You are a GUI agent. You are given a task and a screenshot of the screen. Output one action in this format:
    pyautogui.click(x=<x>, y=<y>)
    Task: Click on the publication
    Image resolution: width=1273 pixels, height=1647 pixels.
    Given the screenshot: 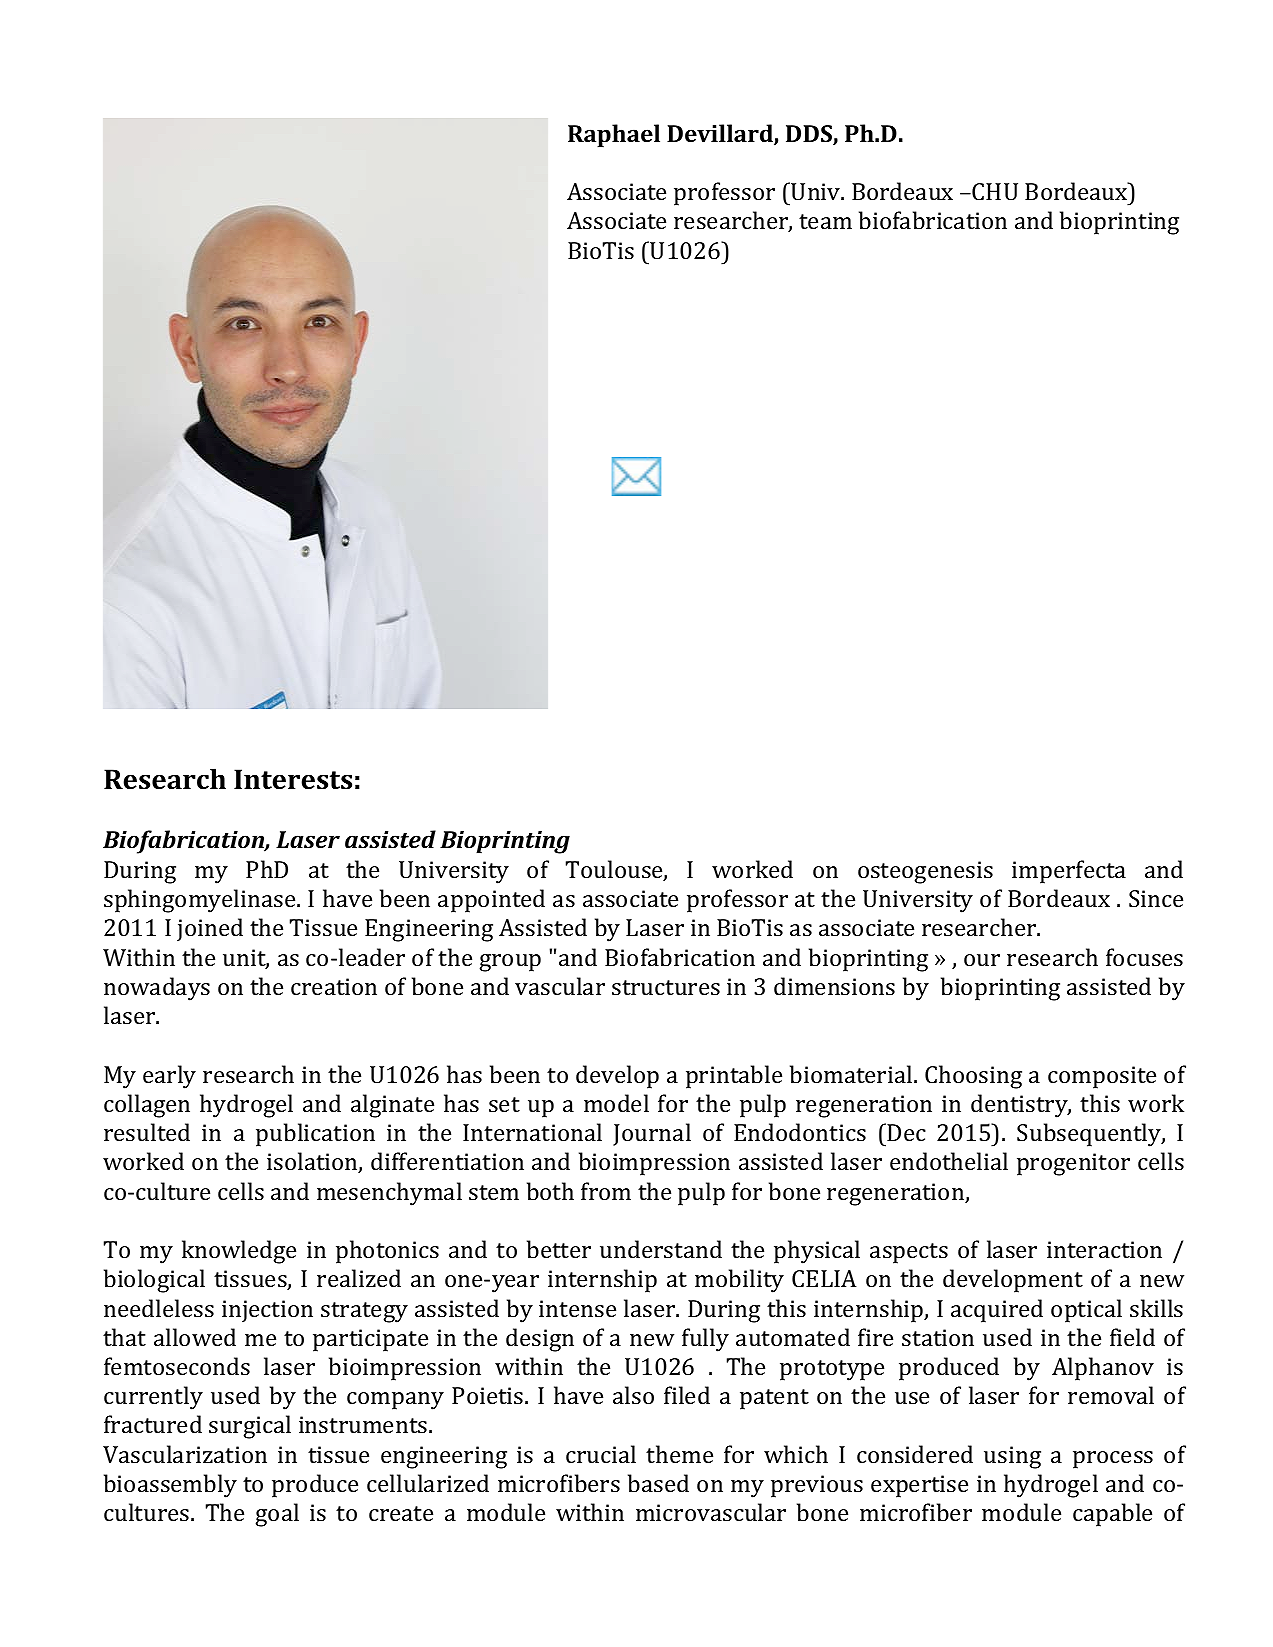 What is the action you would take?
    pyautogui.click(x=315, y=1135)
